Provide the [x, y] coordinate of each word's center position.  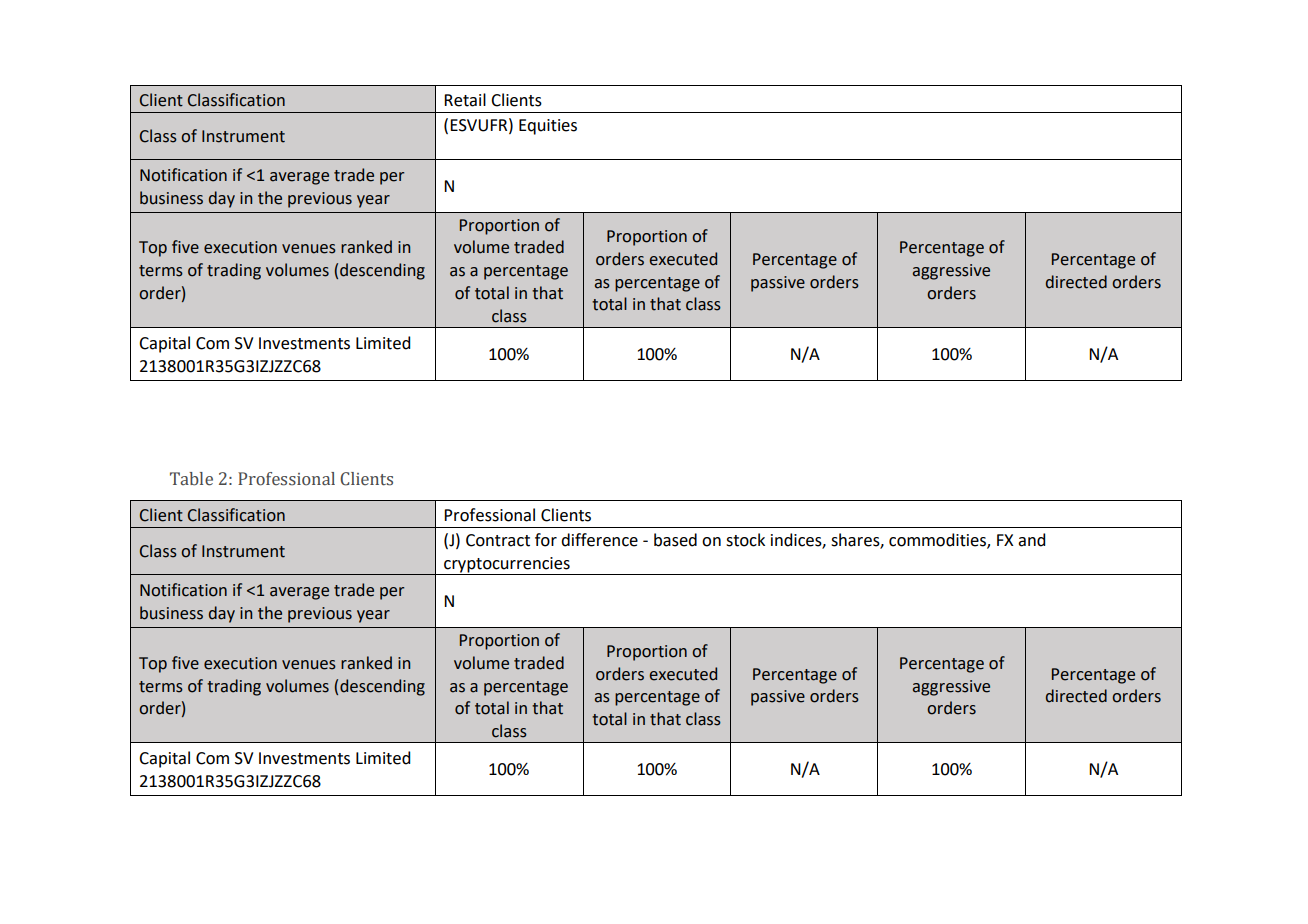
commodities [938, 541]
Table [191, 479]
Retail [465, 100]
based [675, 540]
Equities [548, 127]
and [1031, 540]
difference [599, 540]
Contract [498, 540]
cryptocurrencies [507, 566]
